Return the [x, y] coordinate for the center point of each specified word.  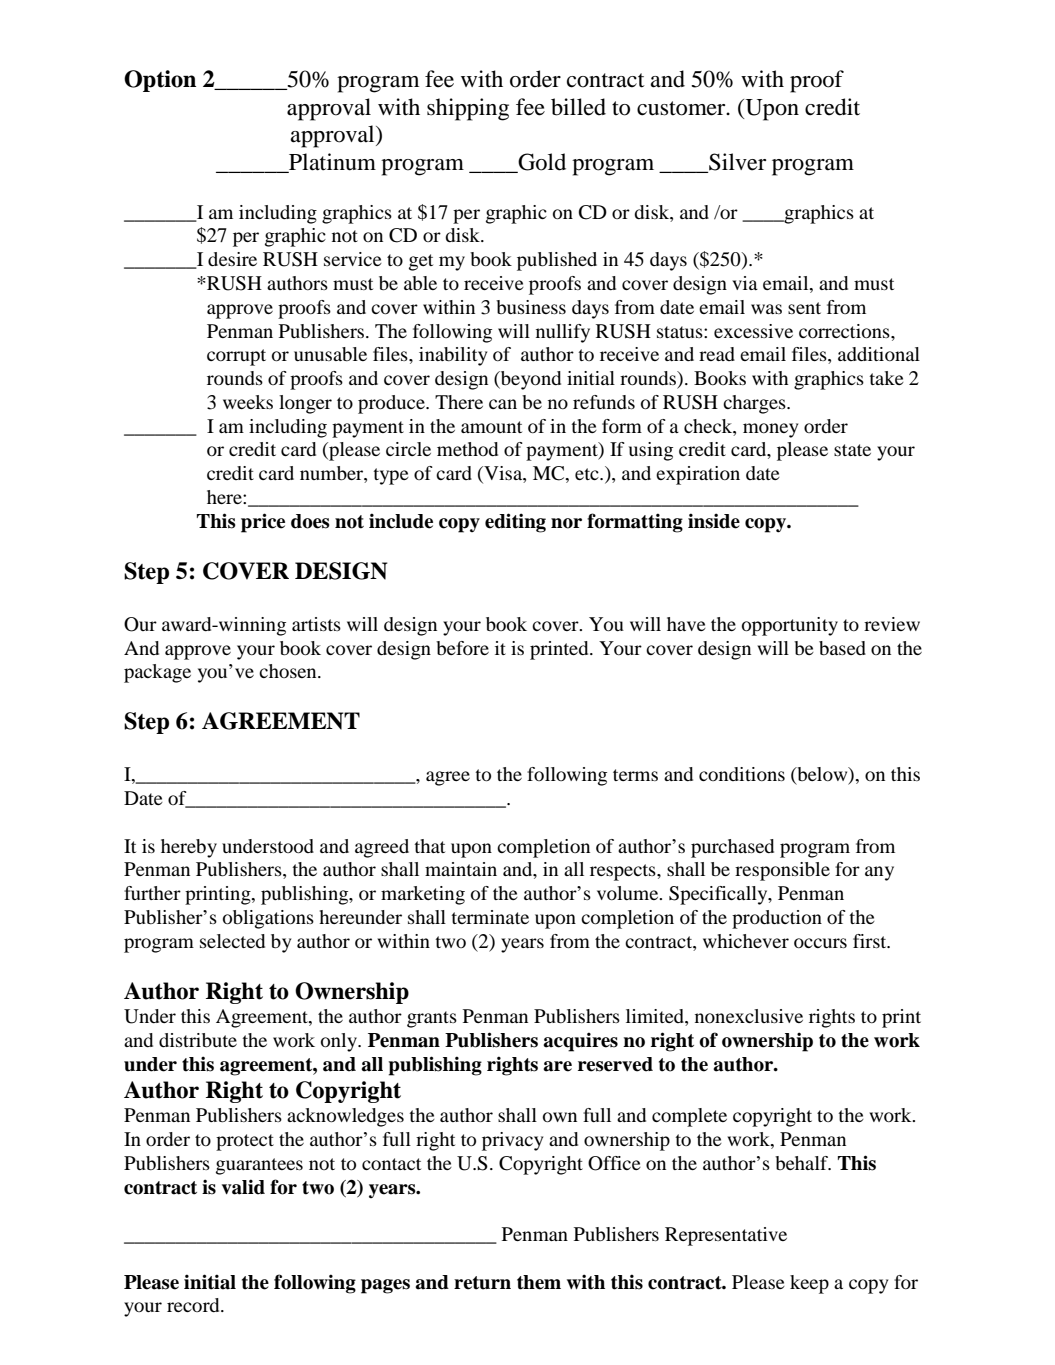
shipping [468, 109]
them [539, 1282]
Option [160, 81]
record [194, 1305]
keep [809, 1284]
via [745, 283]
